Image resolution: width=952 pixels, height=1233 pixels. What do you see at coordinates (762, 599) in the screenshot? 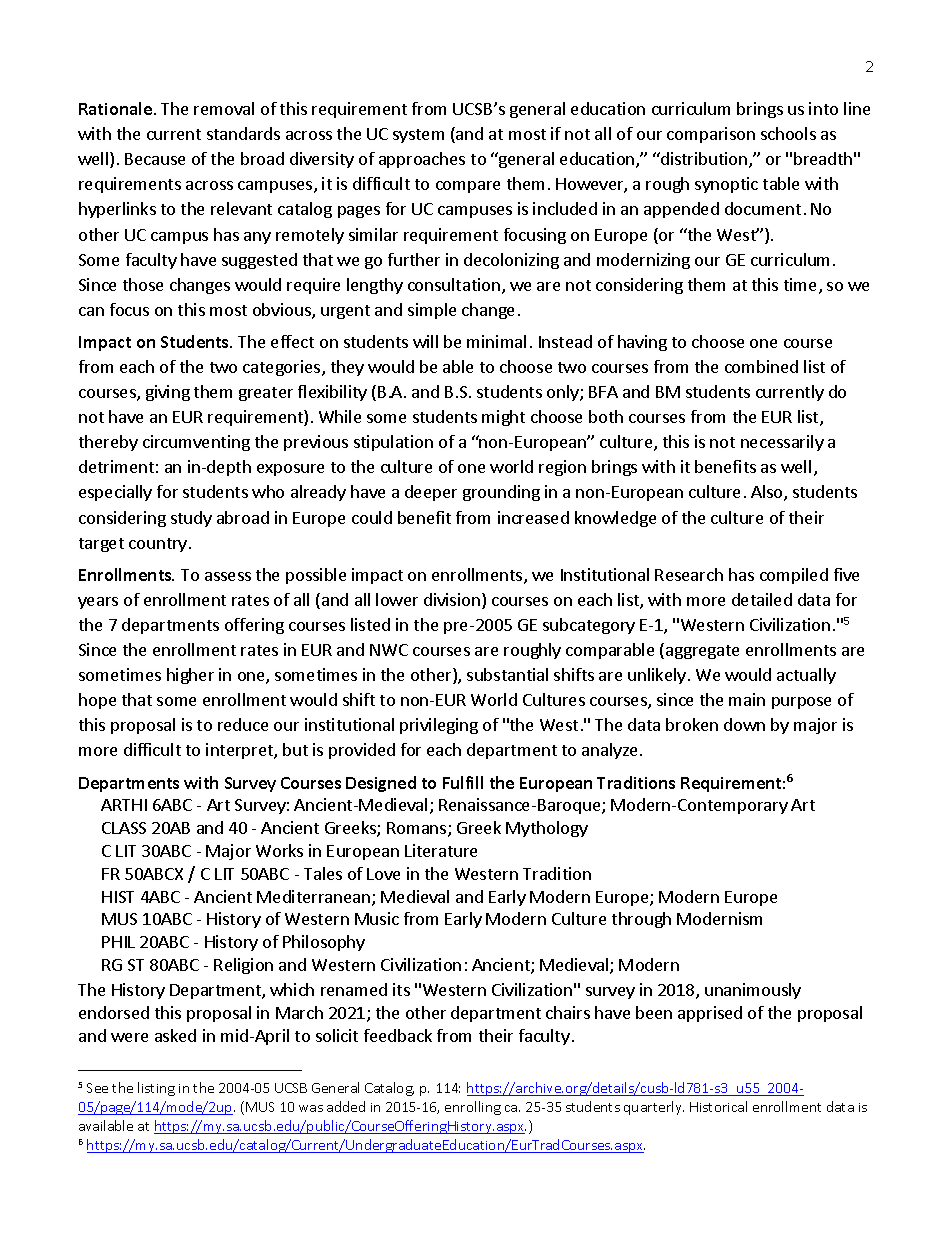
I see `detailed` at bounding box center [762, 599].
